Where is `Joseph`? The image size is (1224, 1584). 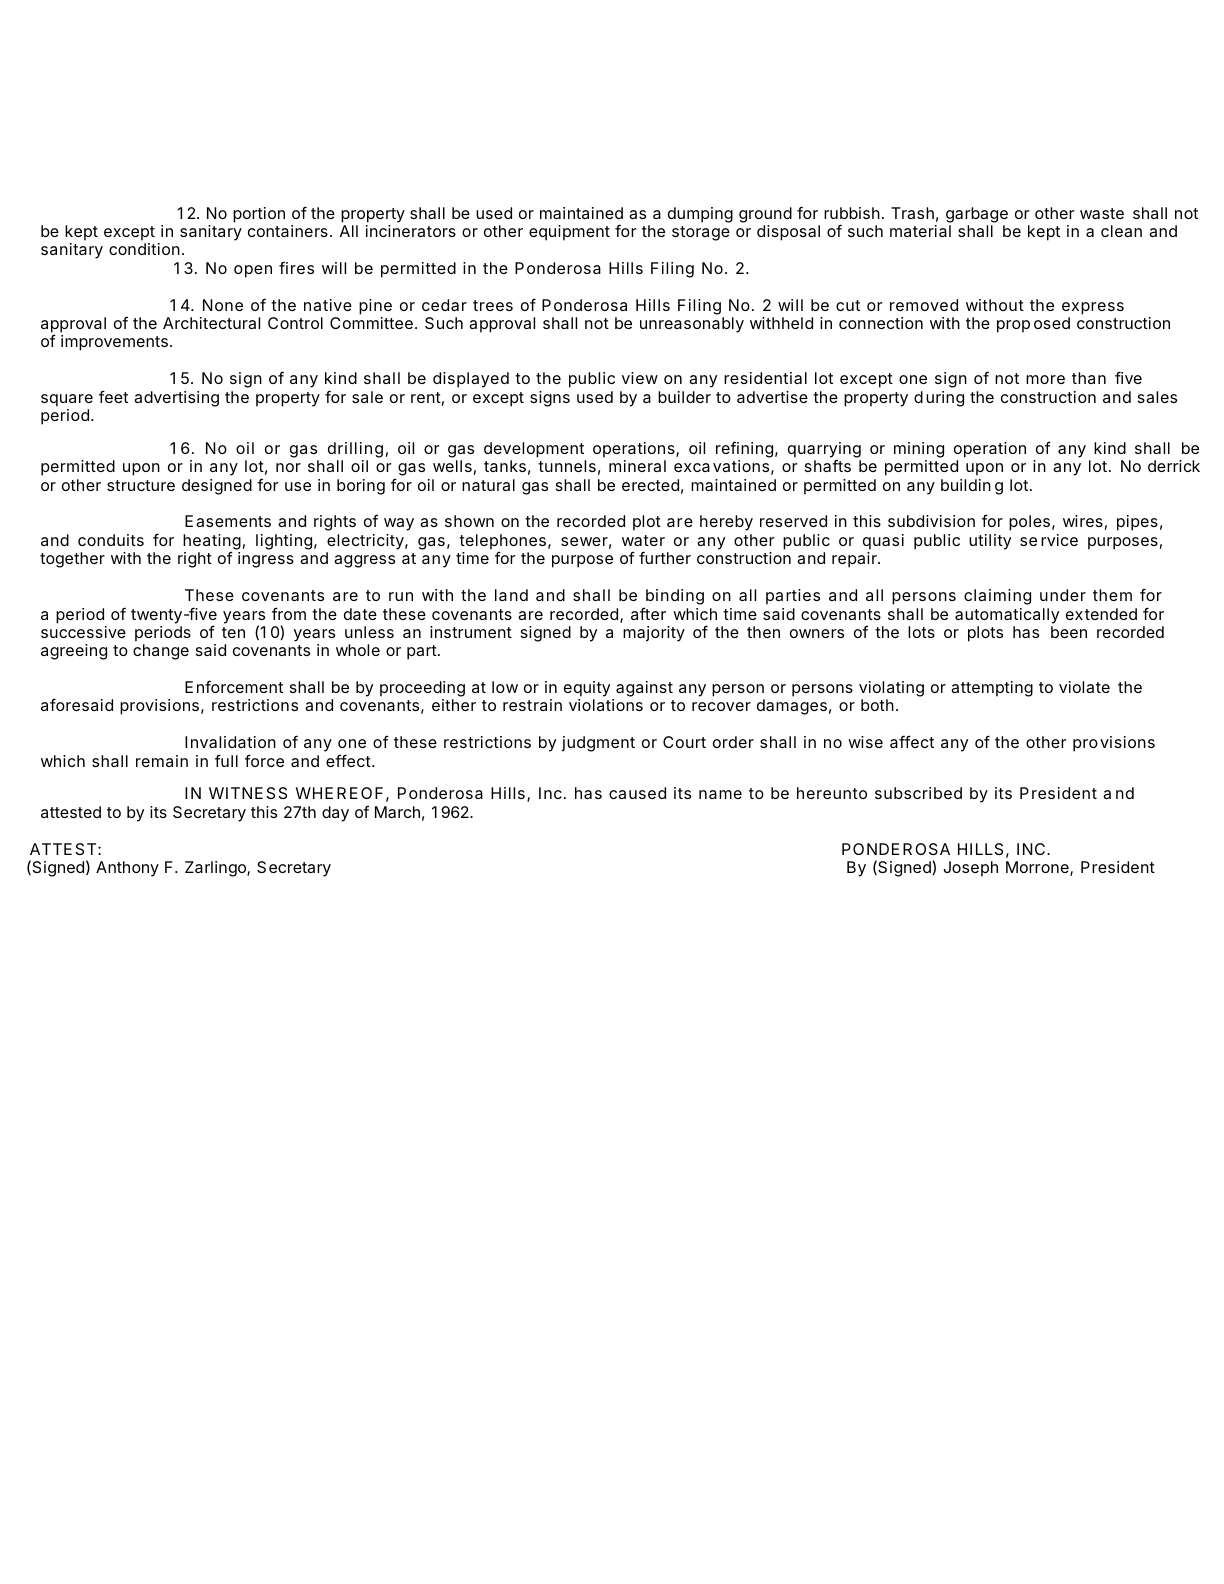 Joseph is located at coordinates (970, 869).
